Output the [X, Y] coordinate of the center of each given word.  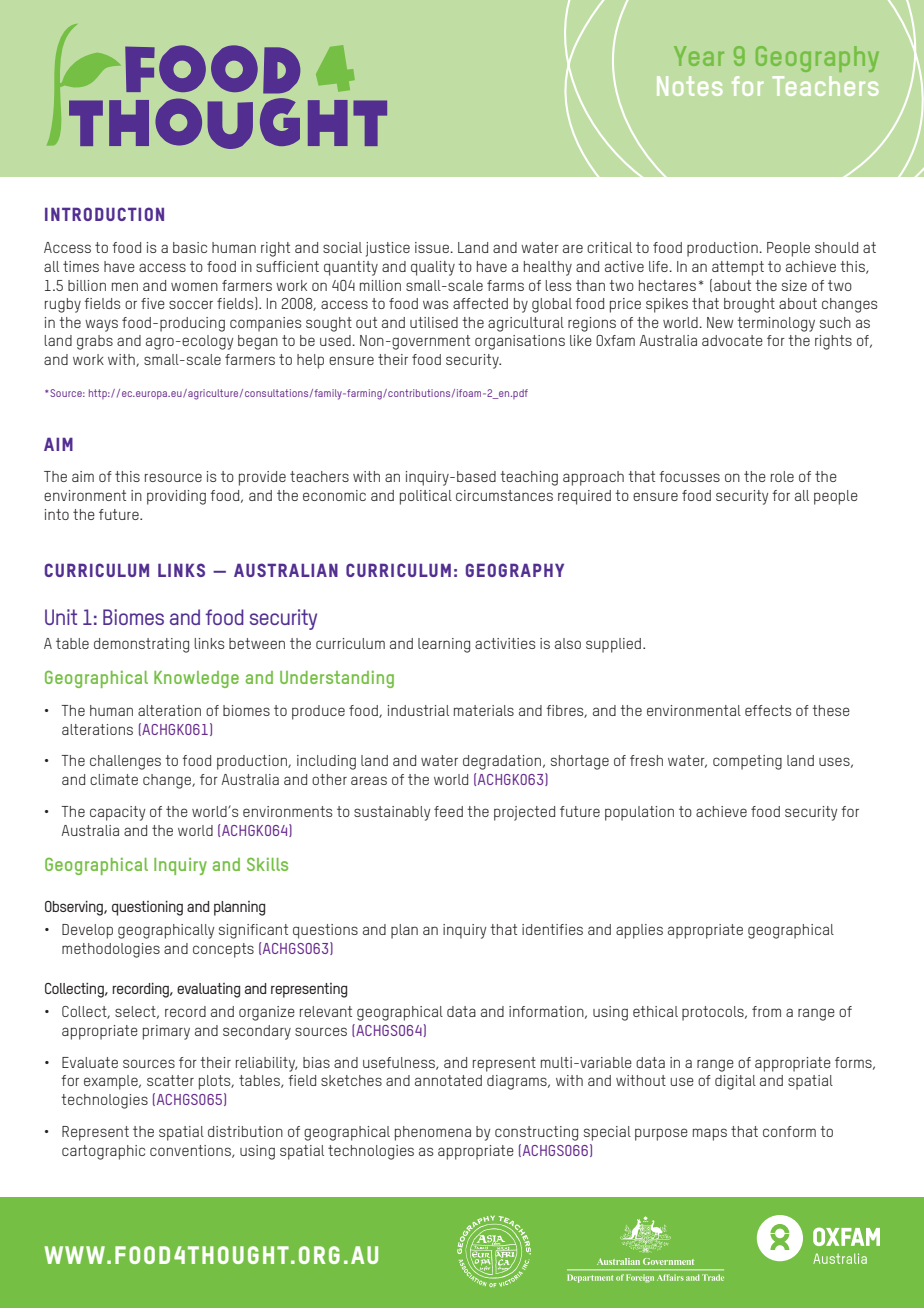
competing [747, 762]
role [782, 476]
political [426, 497]
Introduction [104, 214]
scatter [170, 1080]
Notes [689, 86]
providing [176, 497]
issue [433, 247]
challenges [125, 762]
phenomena [433, 1133]
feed [448, 811]
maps [710, 1134]
